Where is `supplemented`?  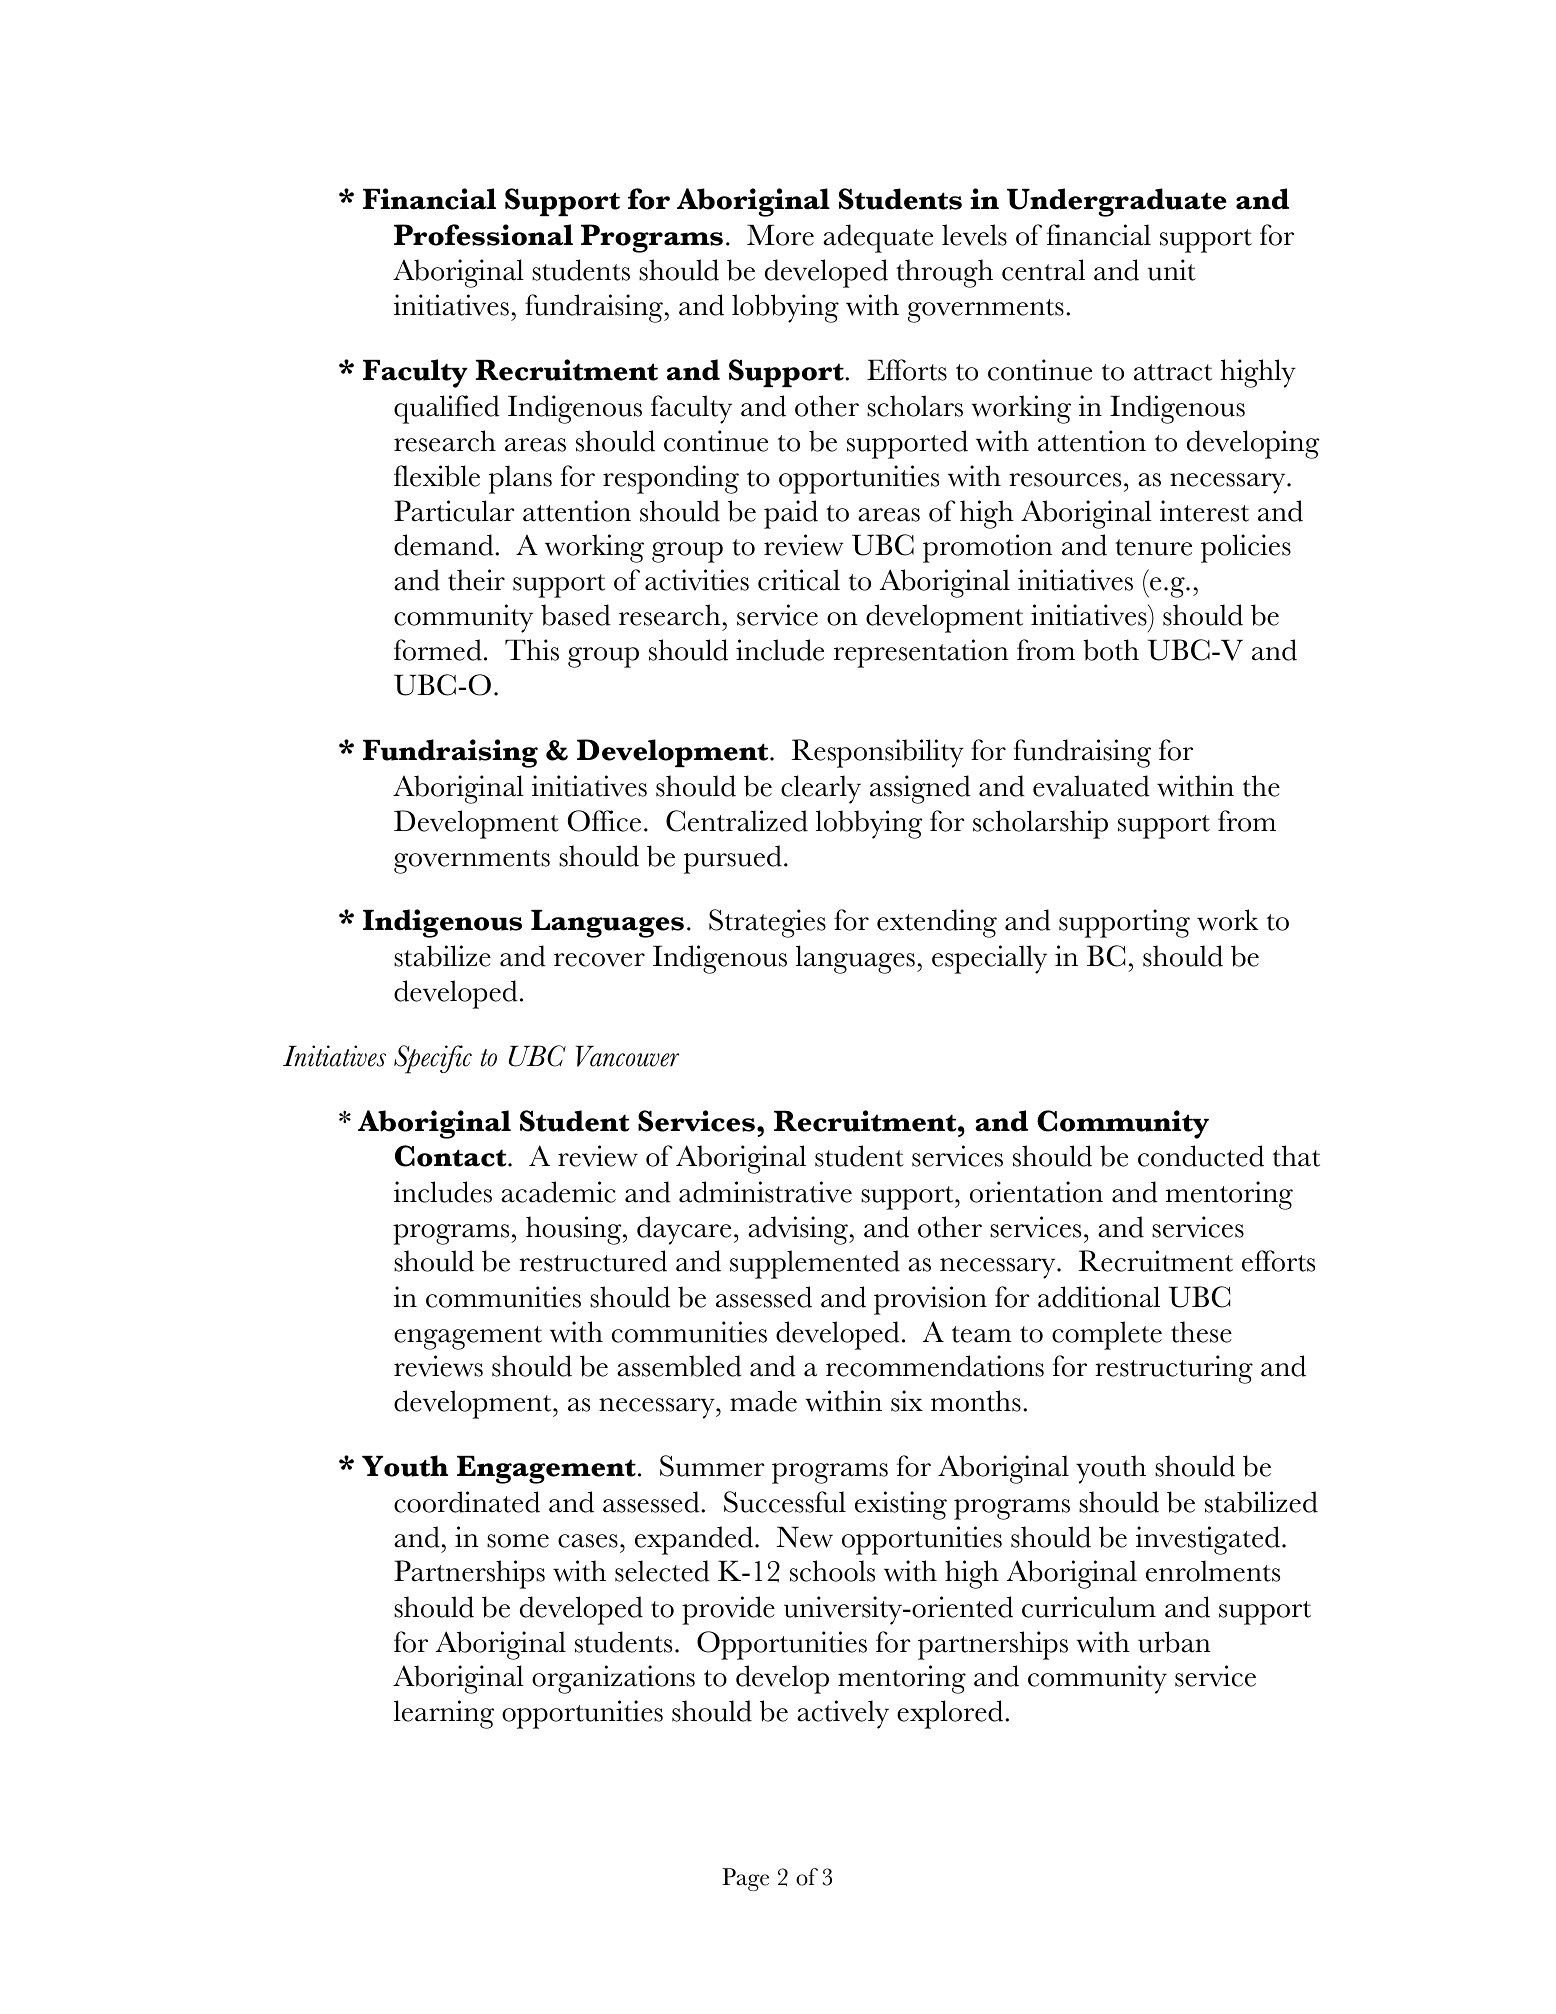 supplemented is located at coordinates (815, 1264).
